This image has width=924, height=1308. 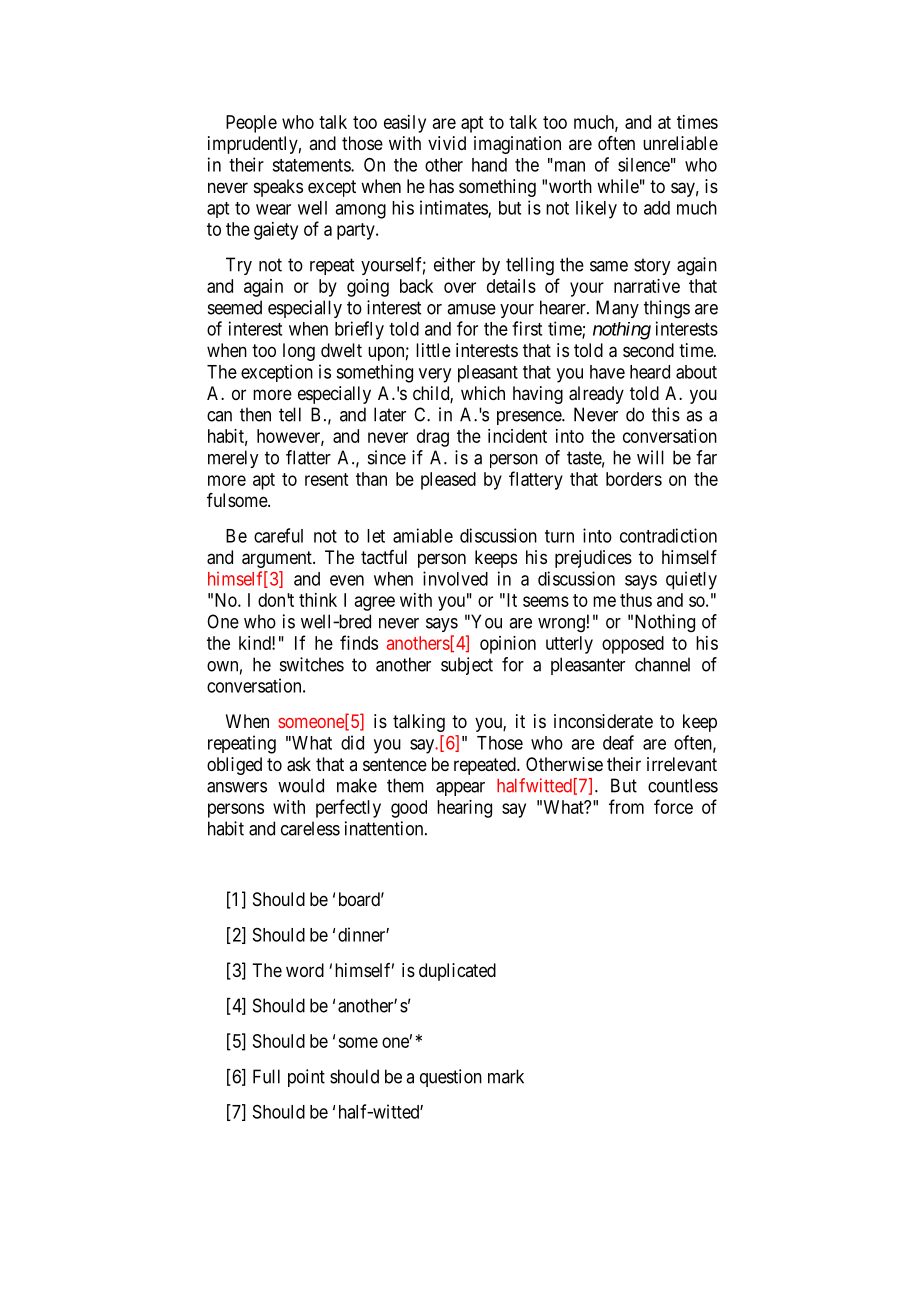 I want to click on involved, so click(x=455, y=578).
